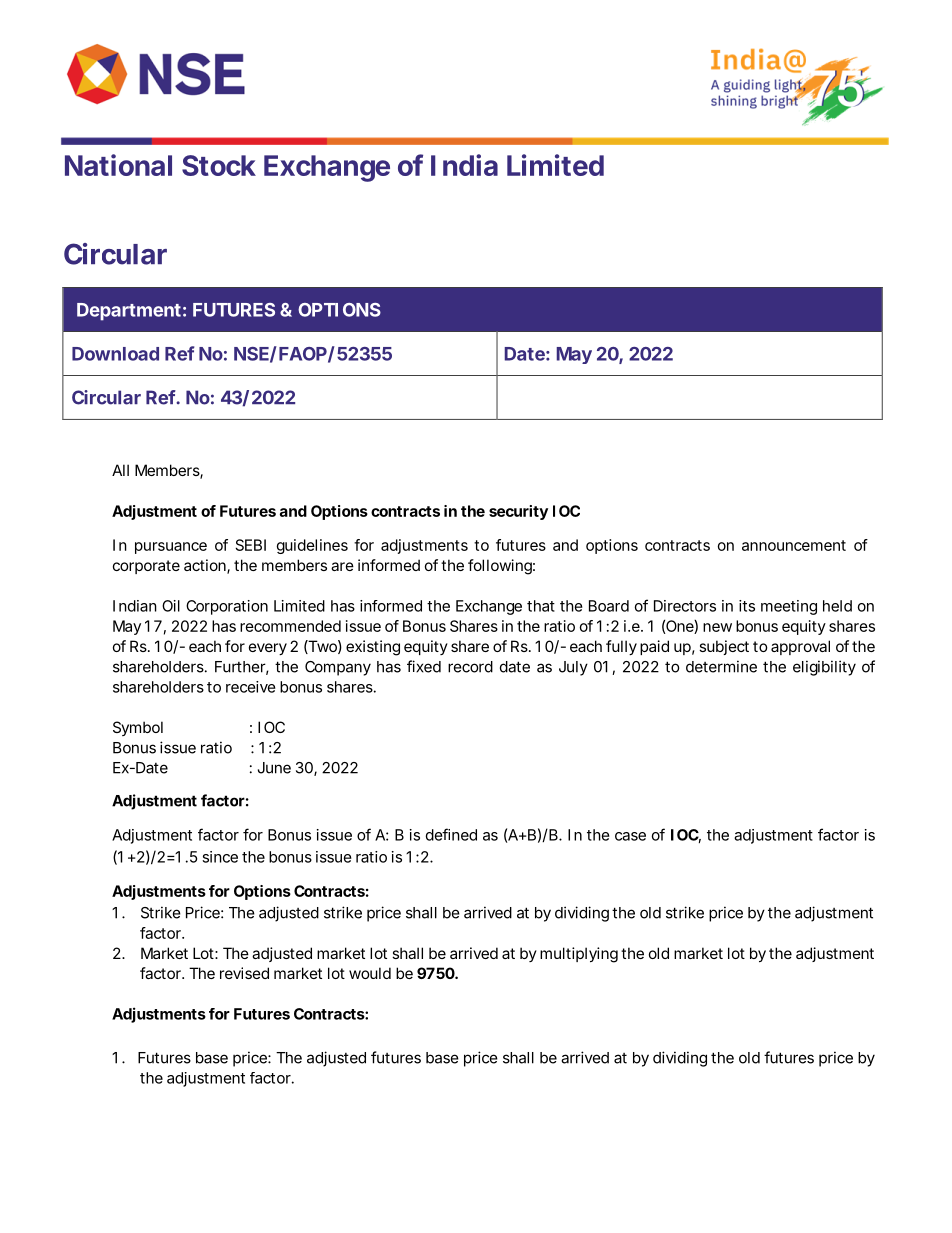  What do you see at coordinates (721, 666) in the screenshot?
I see `determine` at bounding box center [721, 666].
